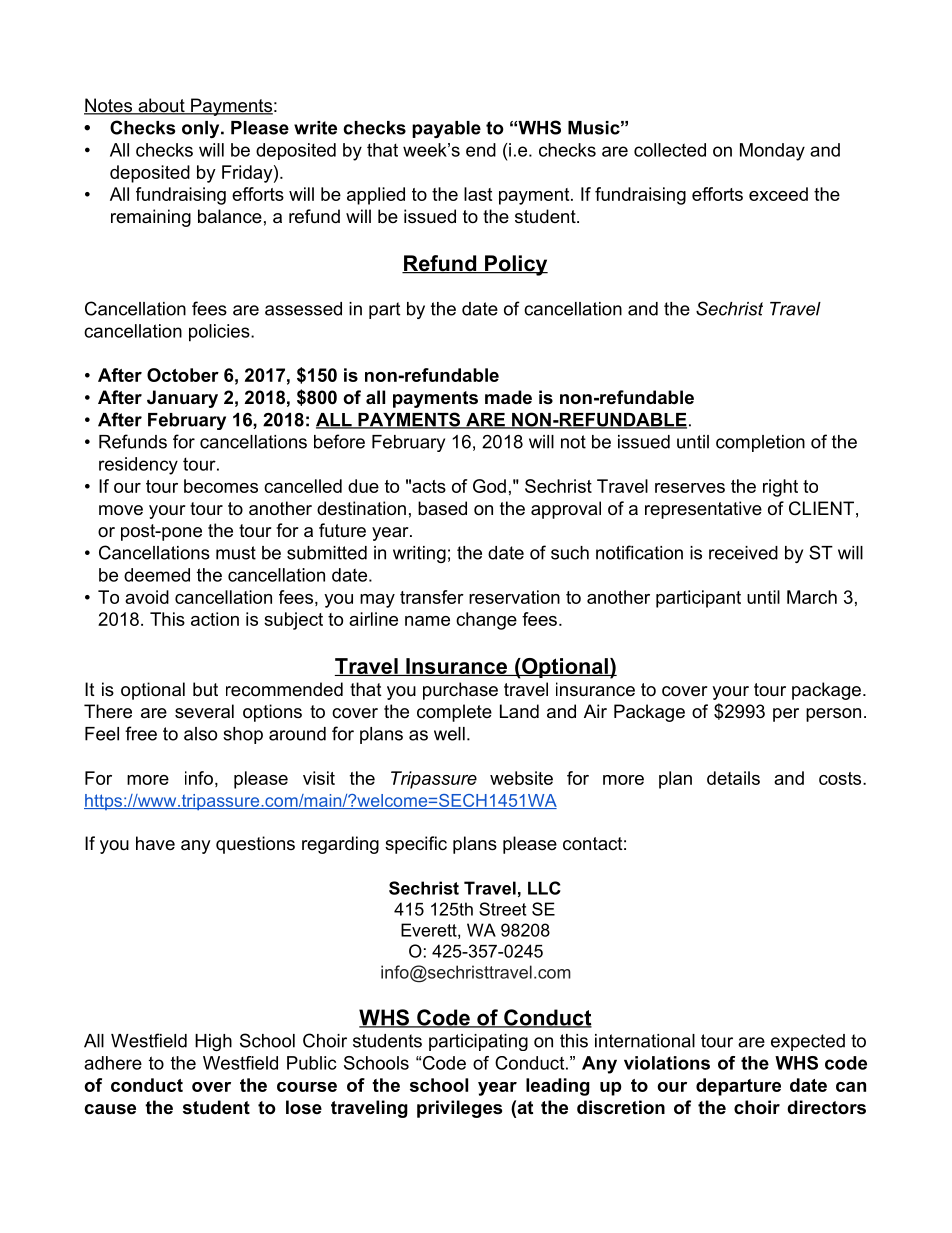  What do you see at coordinates (486, 621) in the screenshot?
I see `change` at bounding box center [486, 621].
